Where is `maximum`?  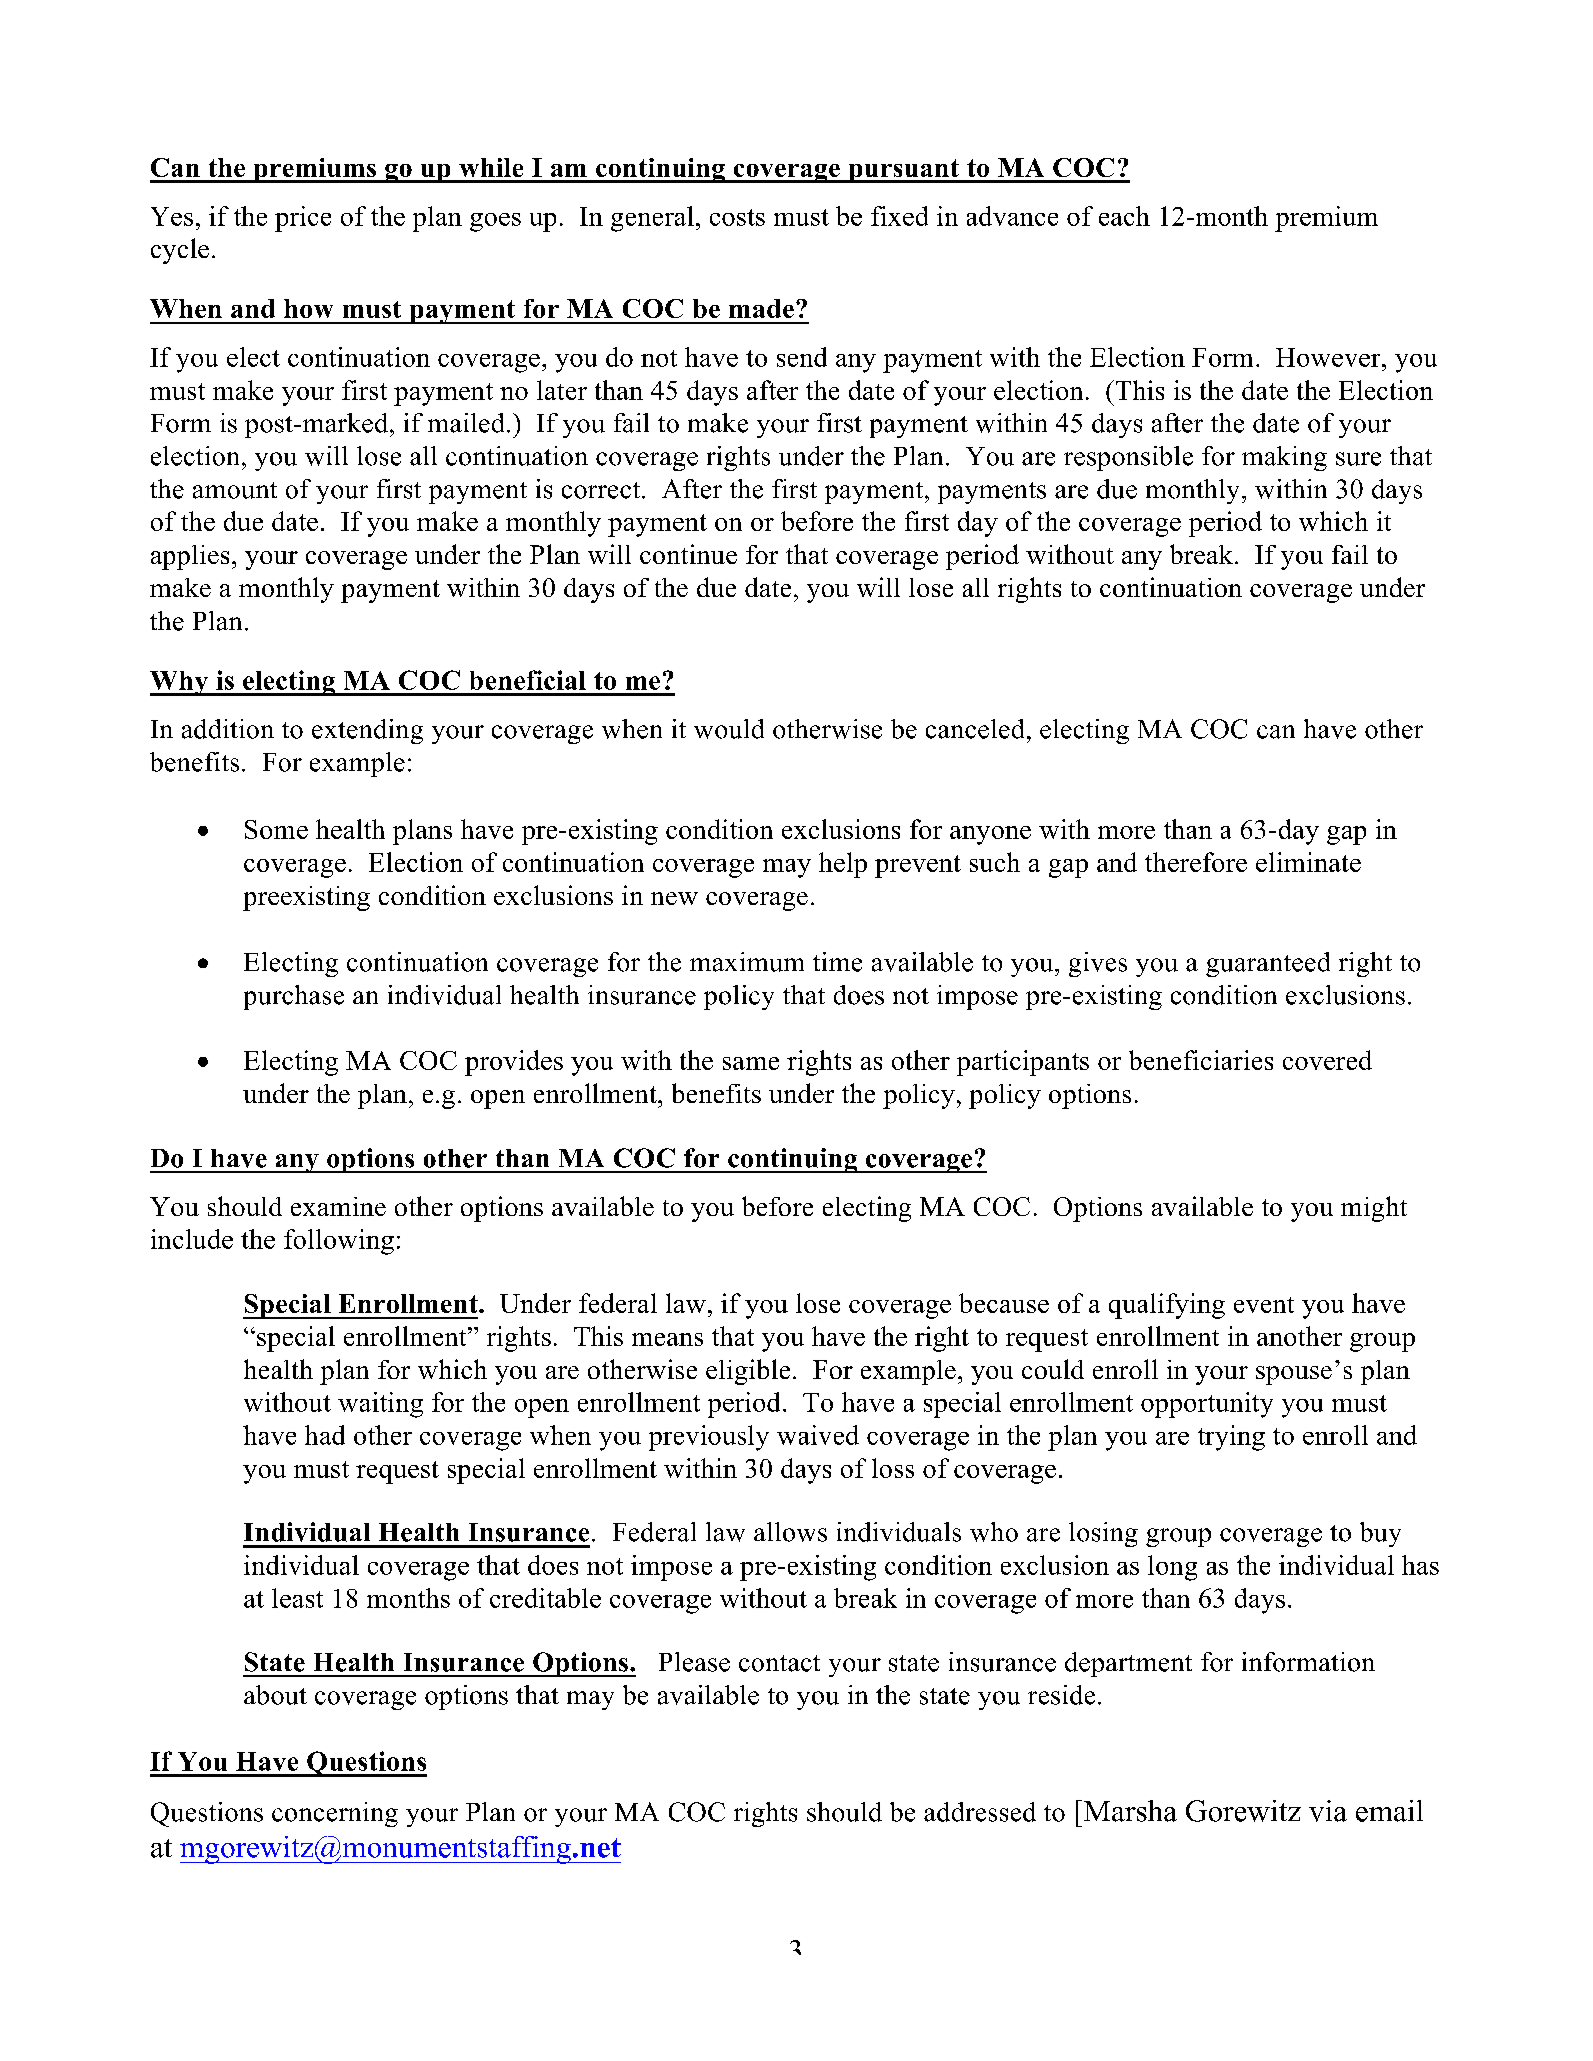 maximum is located at coordinates (747, 962).
